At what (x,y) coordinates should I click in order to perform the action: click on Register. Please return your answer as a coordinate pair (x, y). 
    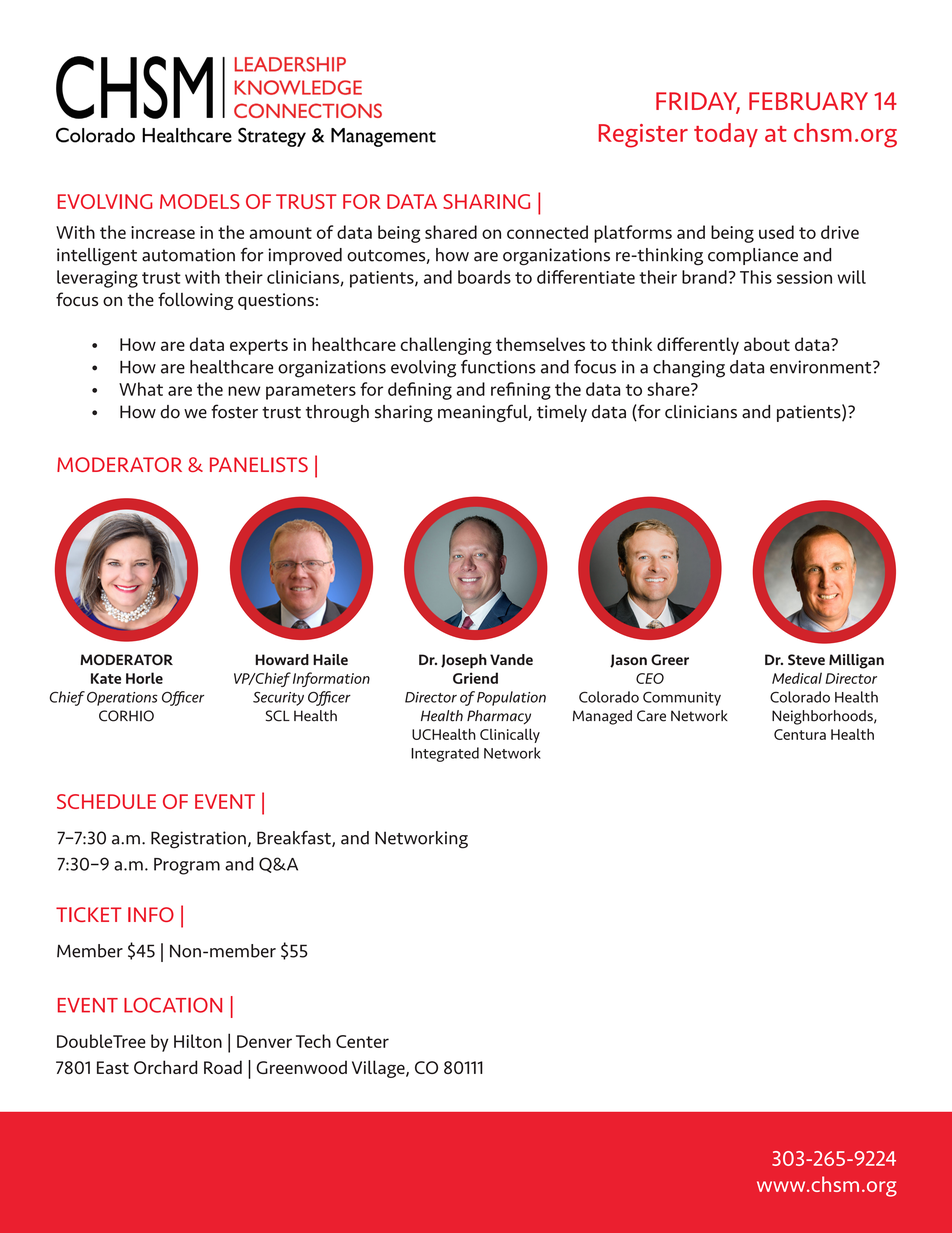
    Looking at the image, I should click on (643, 136).
